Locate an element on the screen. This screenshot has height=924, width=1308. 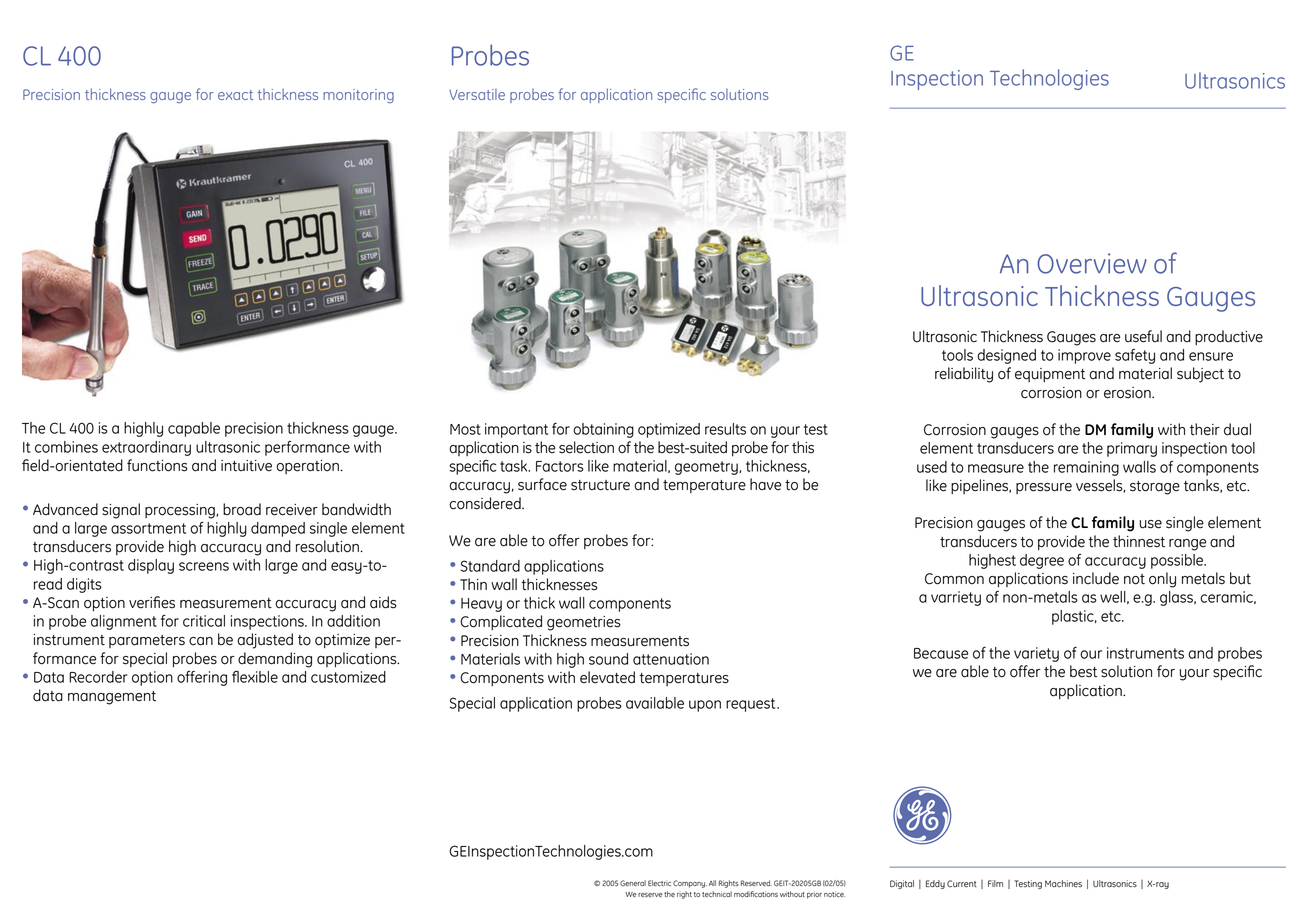
Overview is located at coordinates (1092, 263).
